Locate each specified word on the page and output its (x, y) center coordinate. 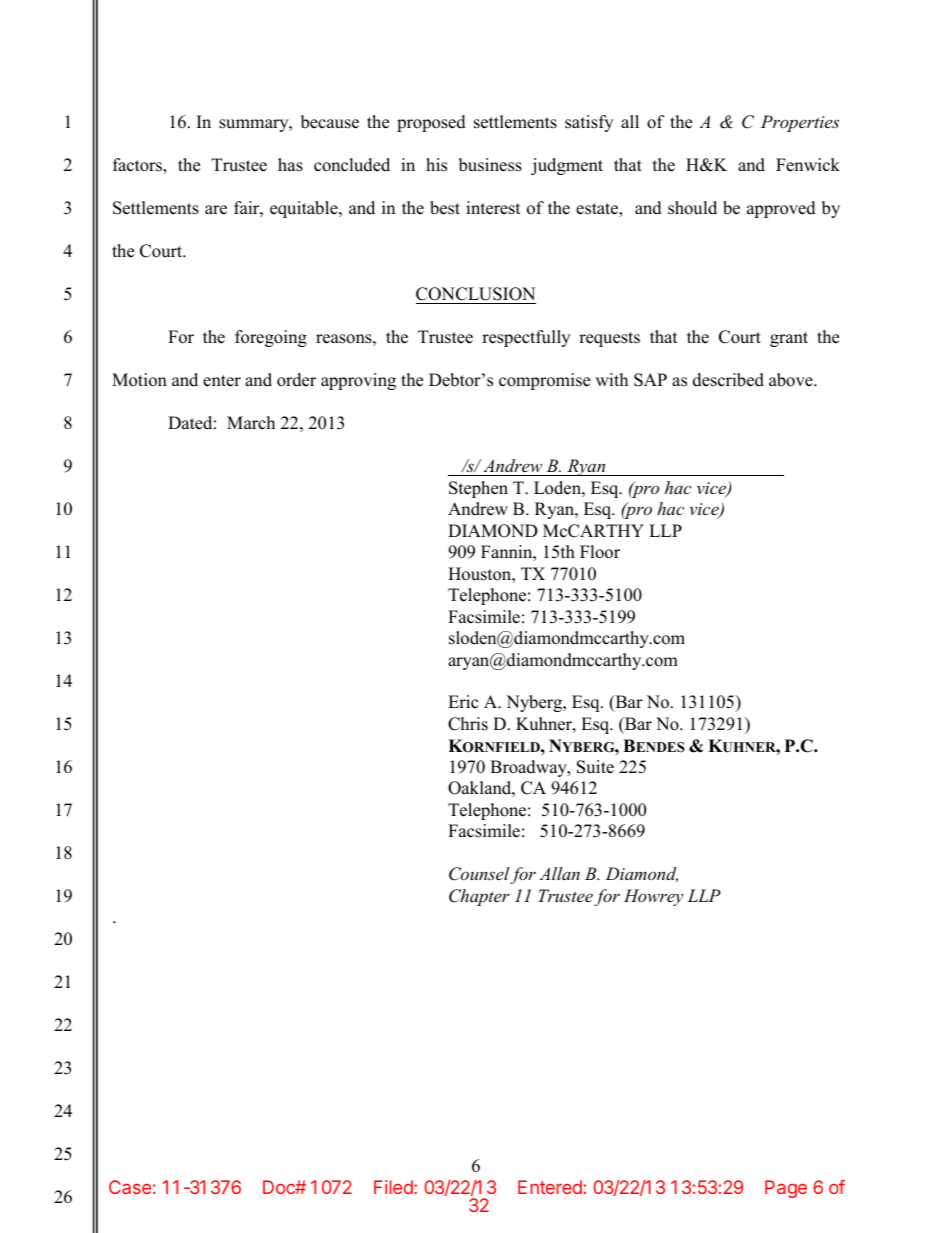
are (216, 210)
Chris (468, 724)
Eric (463, 702)
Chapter (479, 897)
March (251, 423)
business (490, 165)
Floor (600, 552)
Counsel (480, 875)
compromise (544, 381)
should (692, 208)
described (728, 380)
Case (130, 1187)
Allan (559, 873)
